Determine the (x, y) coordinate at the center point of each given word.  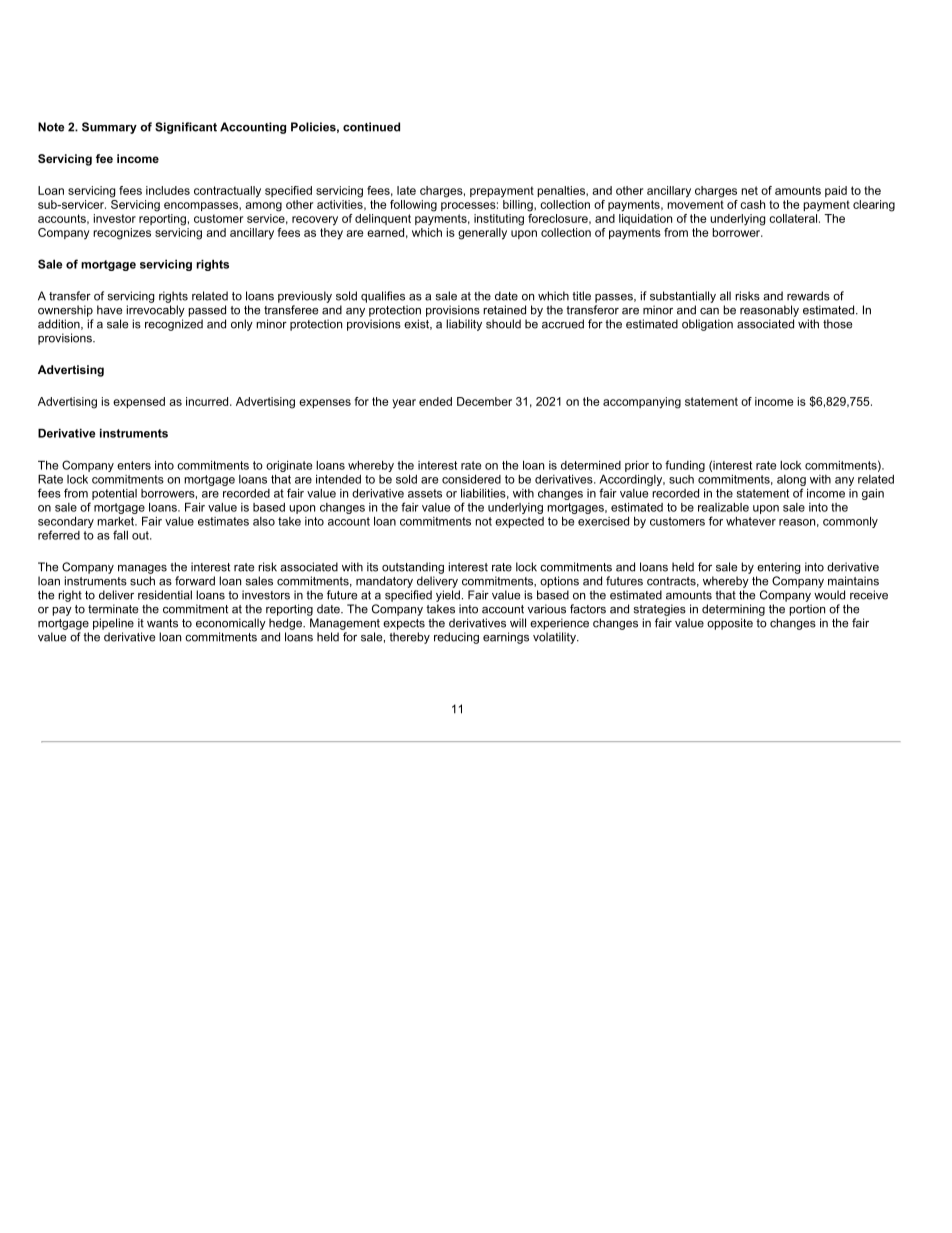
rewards (808, 296)
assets (425, 493)
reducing (456, 638)
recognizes (122, 234)
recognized (174, 325)
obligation (707, 325)
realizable (723, 507)
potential (114, 494)
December (484, 401)
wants (162, 623)
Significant (186, 128)
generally (482, 234)
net (749, 190)
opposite (730, 624)
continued (371, 127)
